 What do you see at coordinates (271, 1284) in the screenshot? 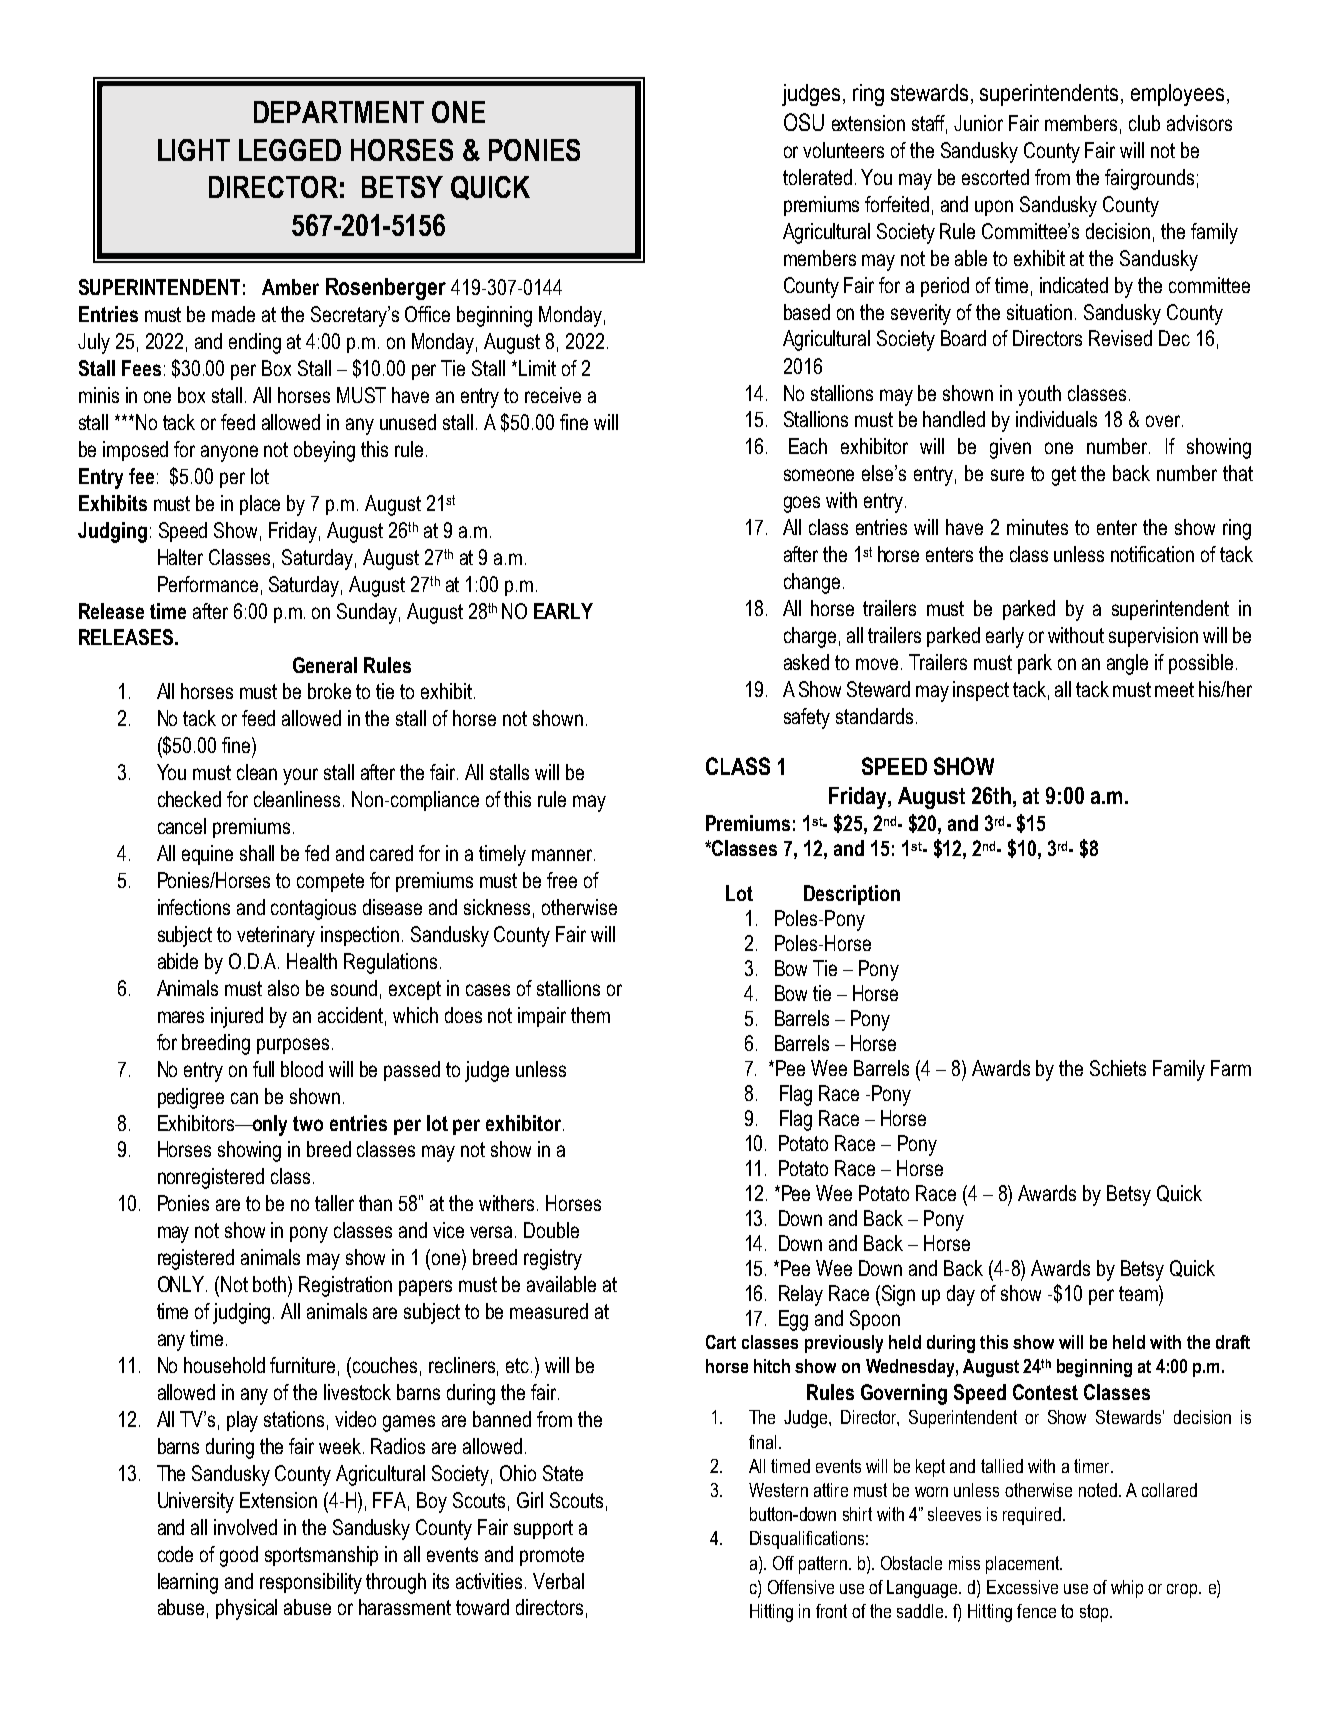
I see `both` at bounding box center [271, 1284].
